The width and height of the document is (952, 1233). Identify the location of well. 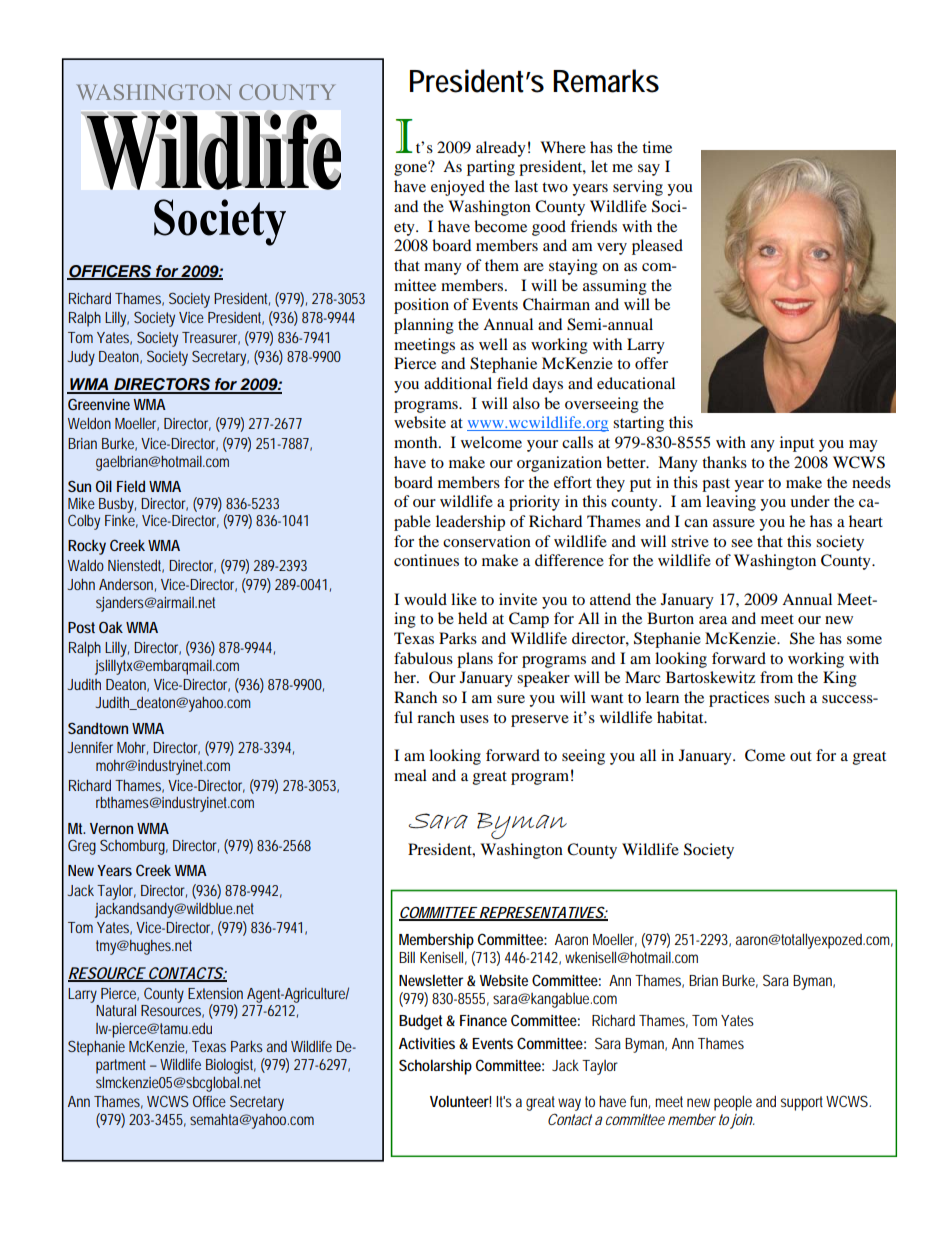
(493, 344).
